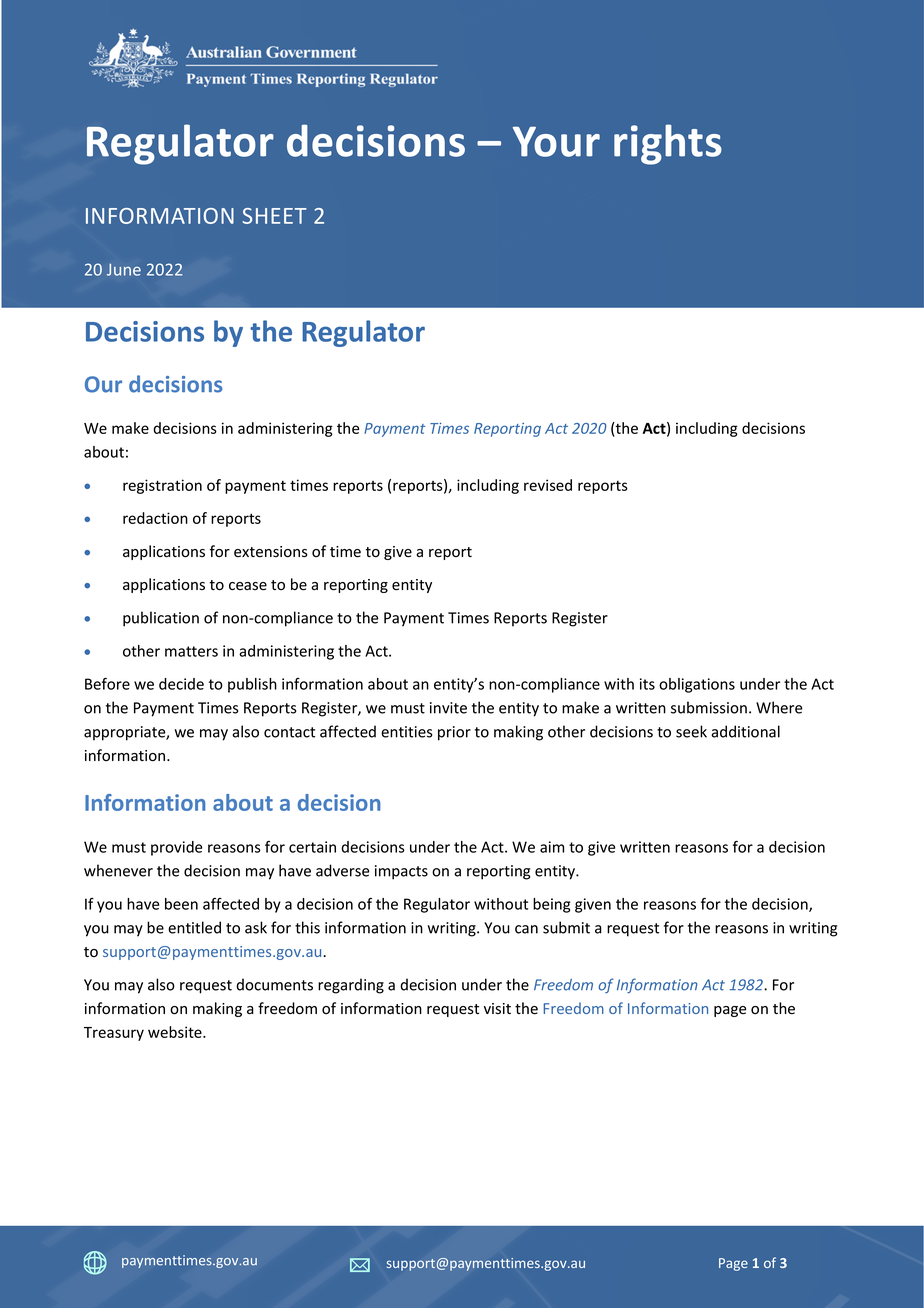 The width and height of the document is (924, 1308). Describe the element at coordinates (274, 216) in the document. I see `SHEET` at that location.
